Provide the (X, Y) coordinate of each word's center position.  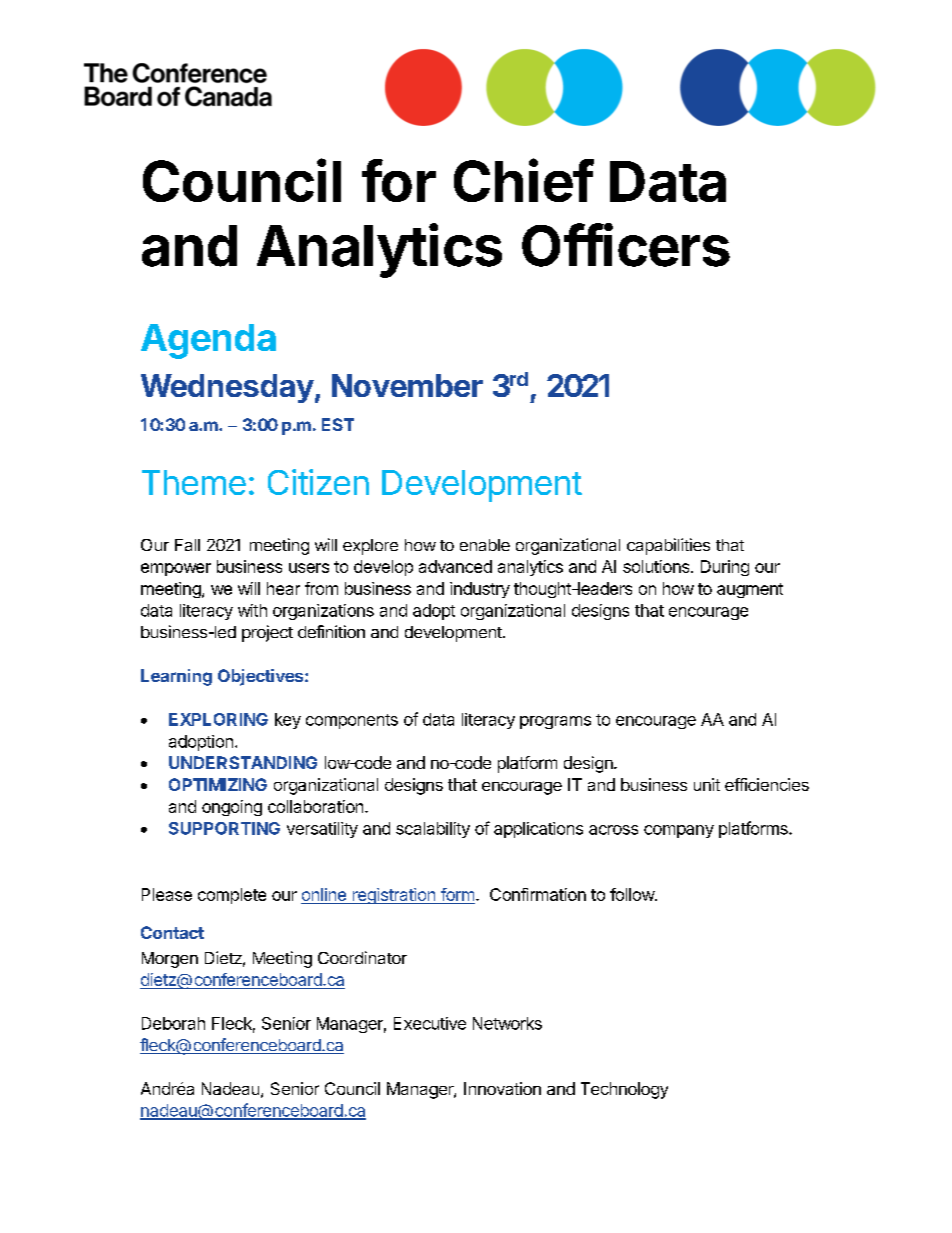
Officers (626, 245)
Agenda (208, 341)
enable (485, 545)
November (407, 385)
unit (707, 784)
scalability (433, 830)
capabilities (668, 546)
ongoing (232, 808)
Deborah (173, 1023)
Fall (187, 545)
